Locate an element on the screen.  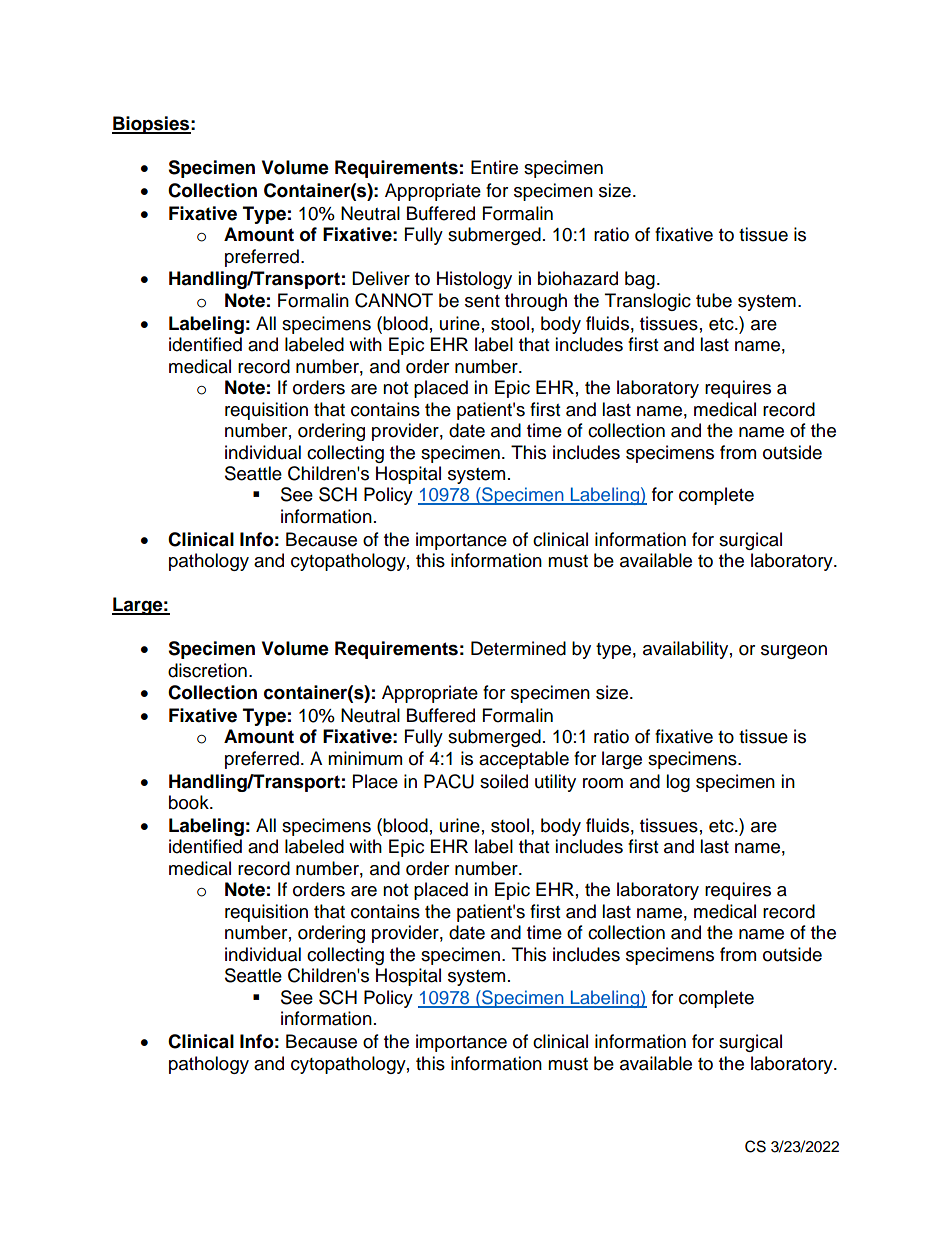
bag is located at coordinates (640, 280).
